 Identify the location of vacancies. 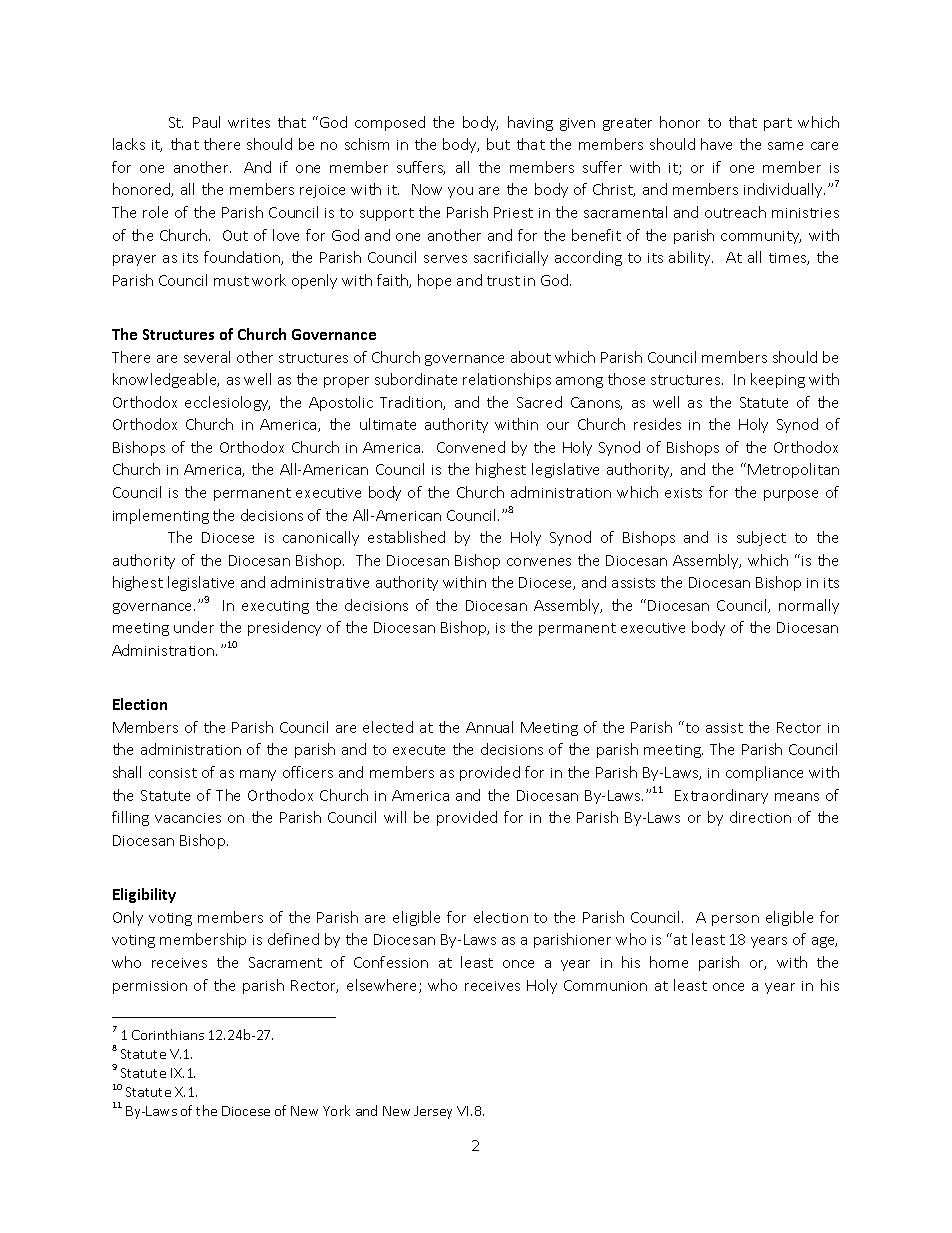
(188, 818).
